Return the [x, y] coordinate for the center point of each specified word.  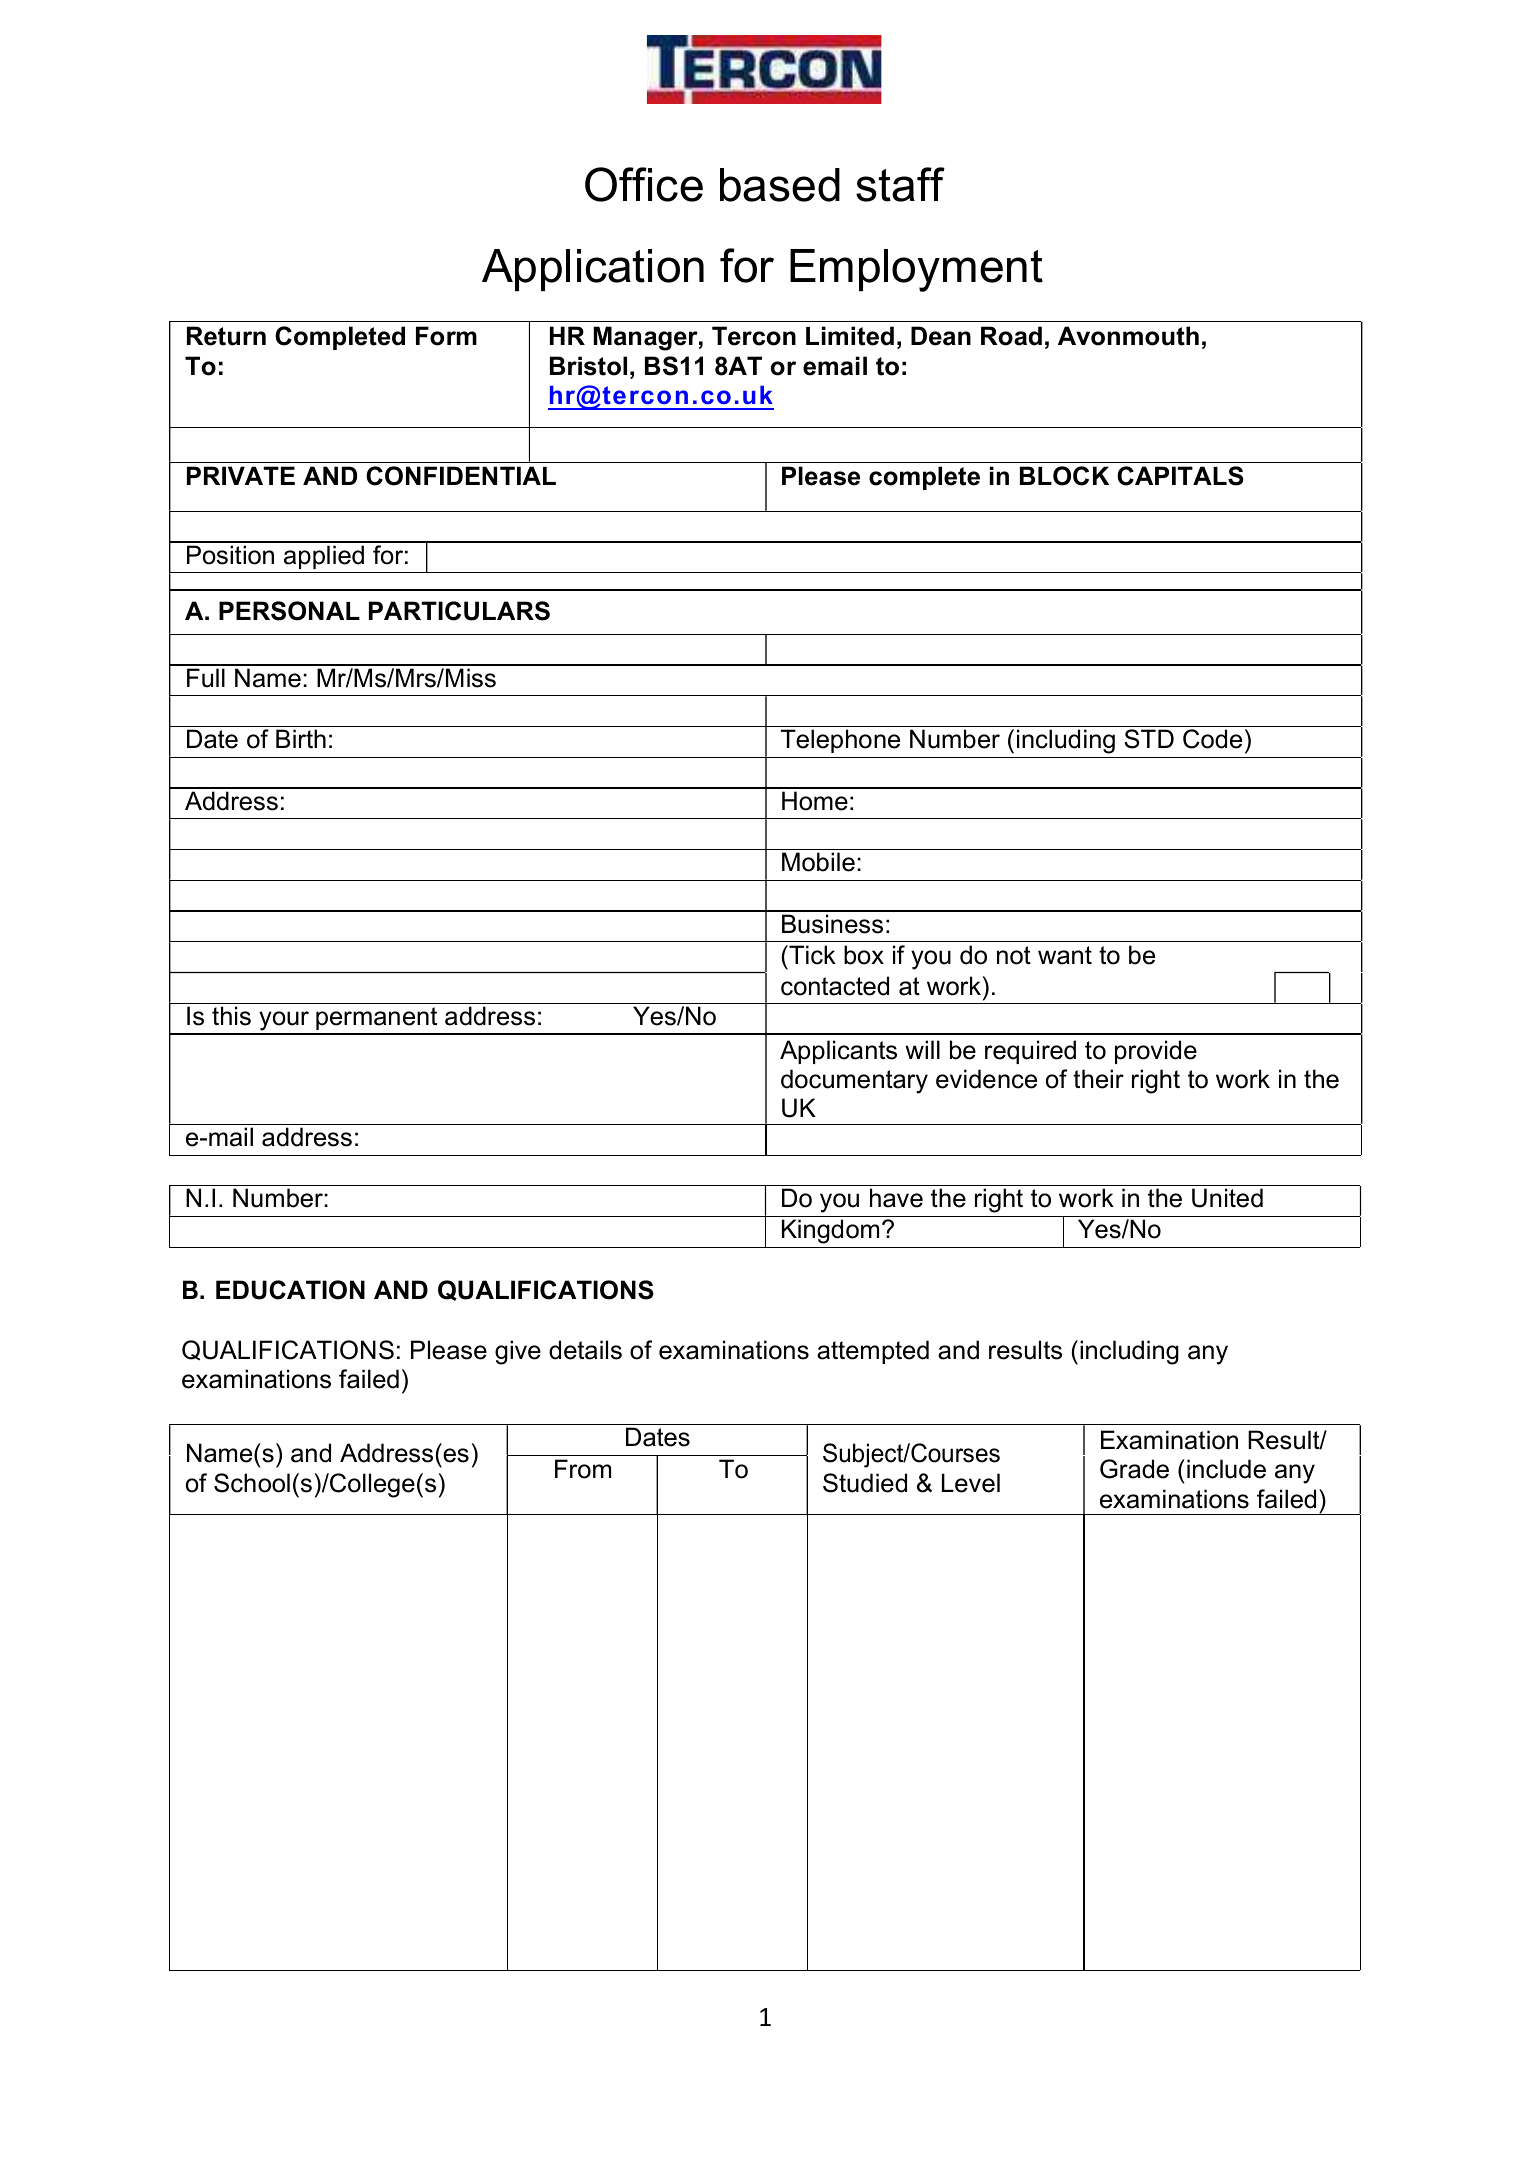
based [780, 185]
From [583, 1469]
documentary [854, 1081]
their [1098, 1079]
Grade [1134, 1469]
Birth [301, 738]
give [518, 1352]
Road [1011, 336]
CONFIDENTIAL [461, 476]
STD [1149, 739]
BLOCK [1064, 476]
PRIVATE [241, 475]
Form [446, 336]
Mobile [818, 862]
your [284, 1022]
